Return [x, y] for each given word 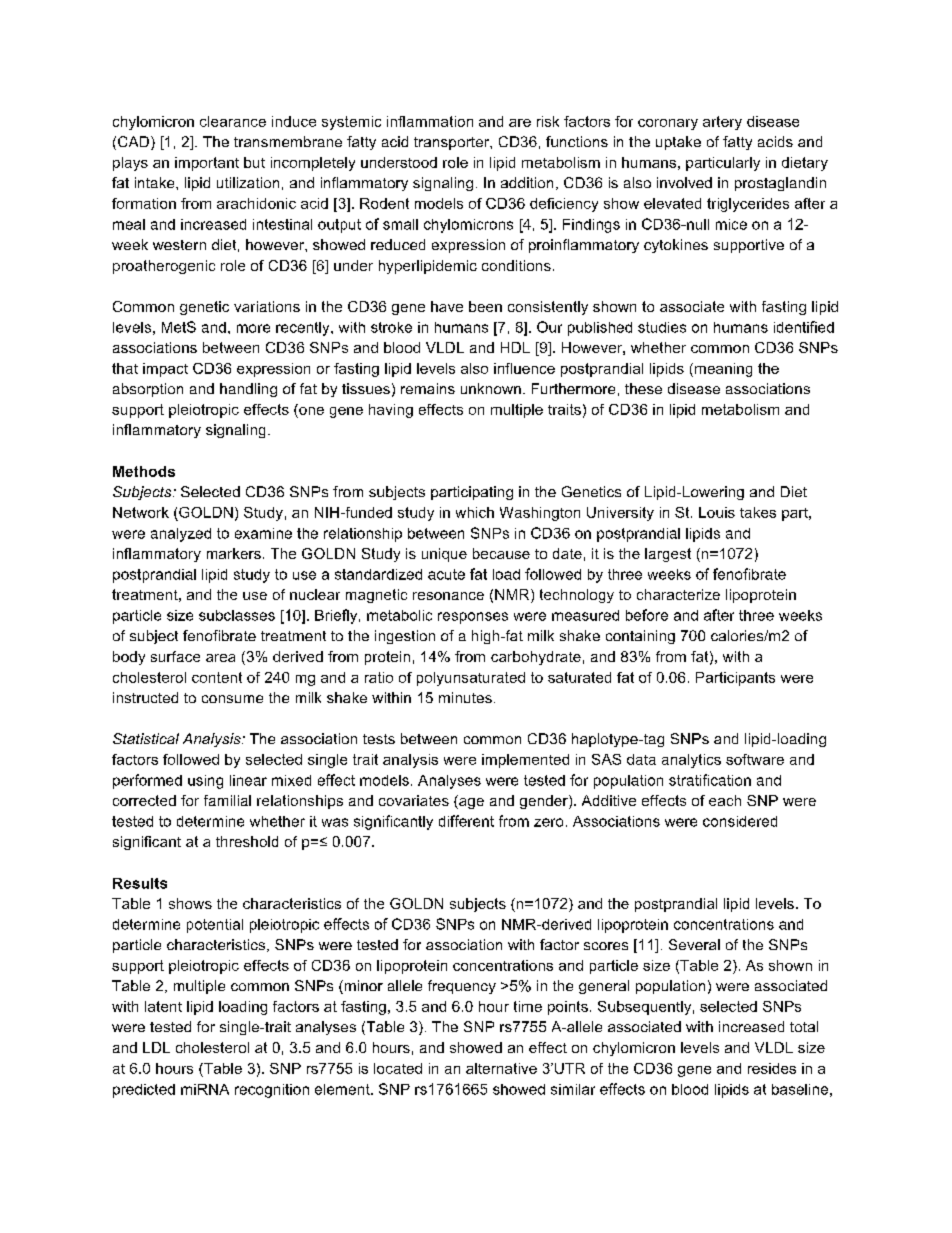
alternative [501, 1068]
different [466, 821]
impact [165, 370]
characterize [678, 594]
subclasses [237, 615]
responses [473, 618]
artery [722, 123]
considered [740, 821]
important [207, 164]
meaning [722, 370]
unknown [491, 388]
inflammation [430, 121]
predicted [144, 1091]
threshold [247, 841]
